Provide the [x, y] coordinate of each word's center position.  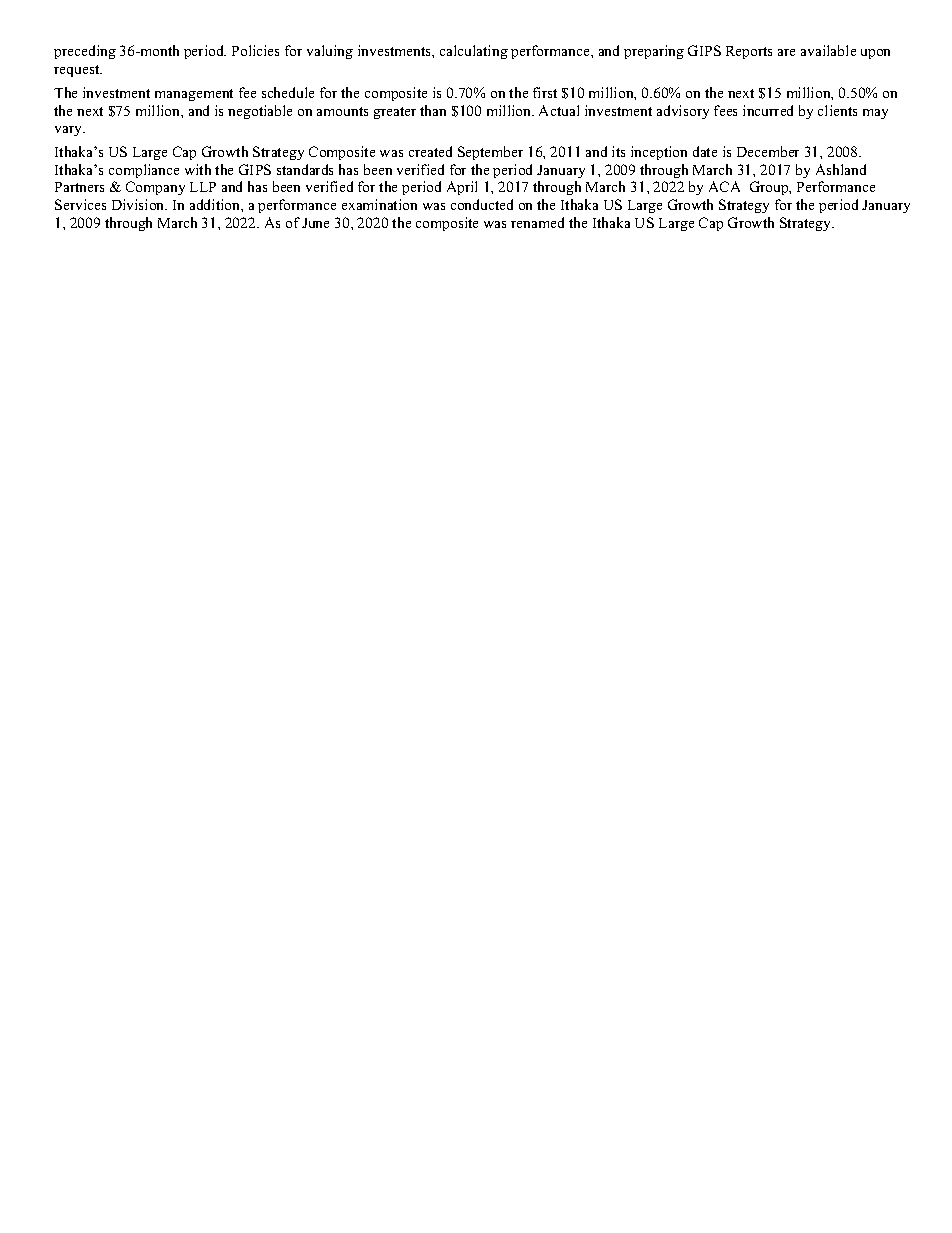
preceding [85, 52]
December [768, 151]
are [786, 52]
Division [139, 204]
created [430, 151]
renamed [537, 222]
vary [70, 131]
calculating [474, 52]
